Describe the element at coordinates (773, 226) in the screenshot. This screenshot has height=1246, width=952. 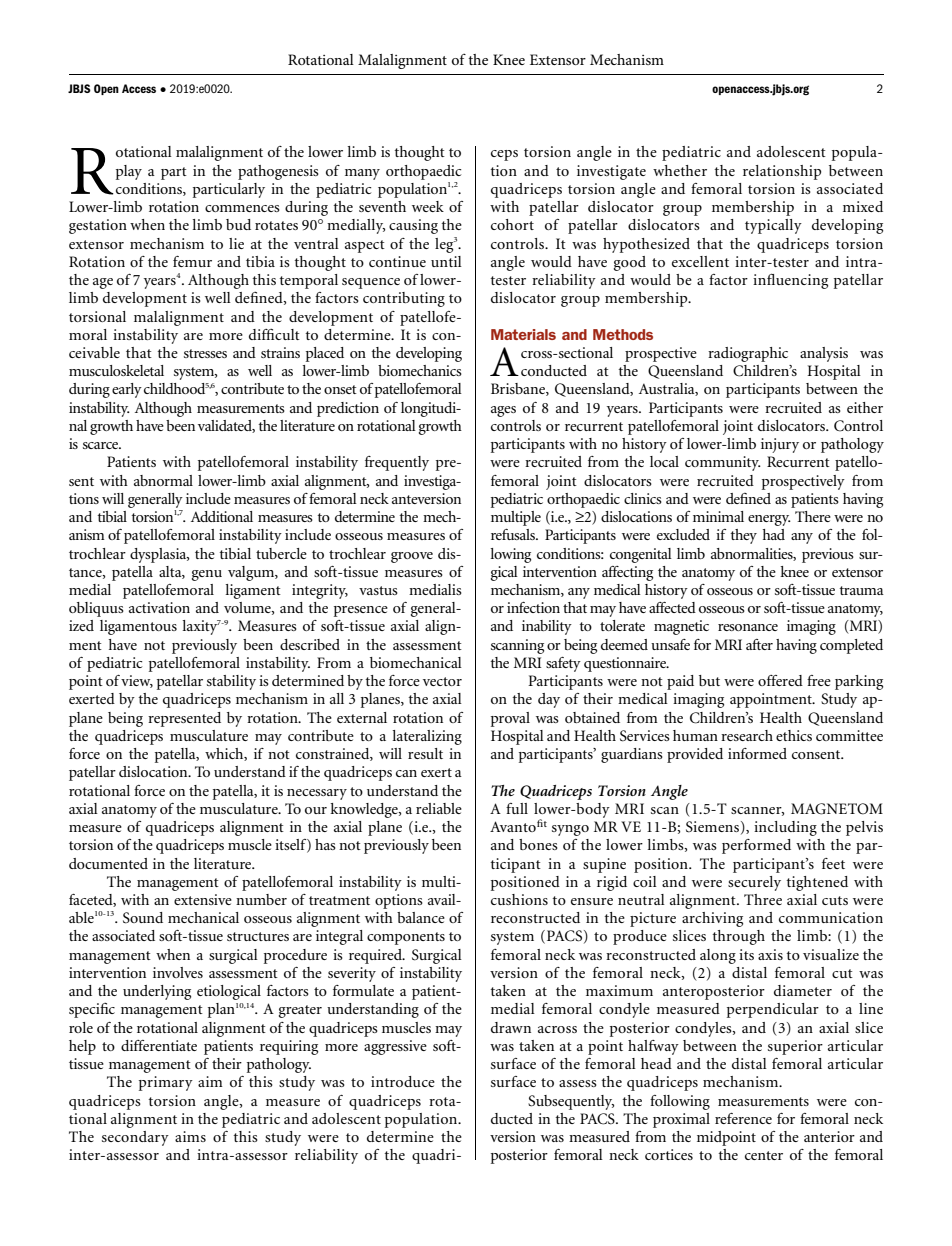
I see `typically` at that location.
